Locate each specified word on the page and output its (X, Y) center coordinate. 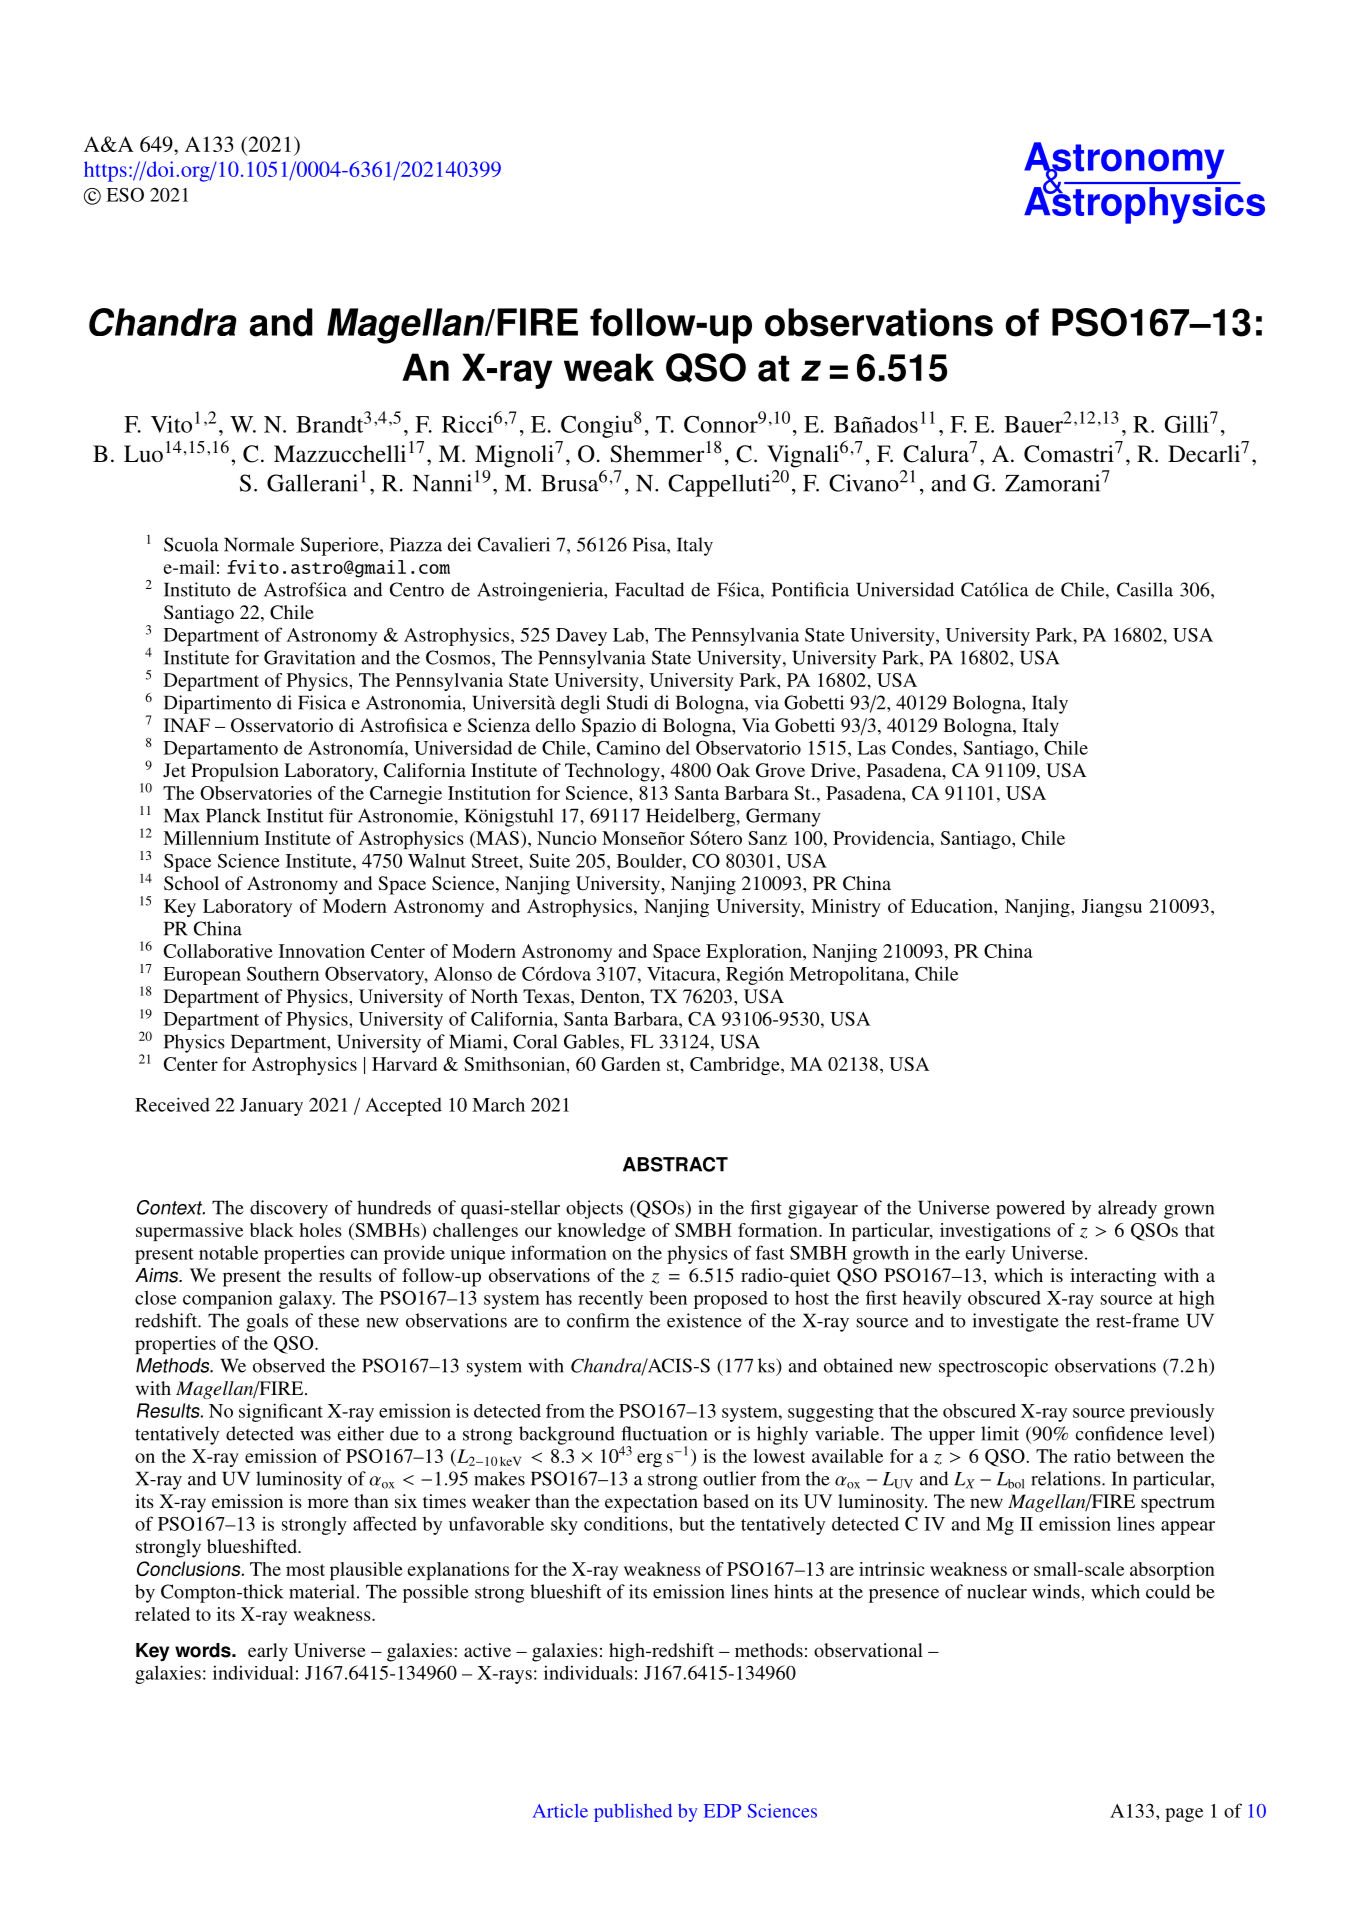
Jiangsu (1112, 908)
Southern (283, 973)
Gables (591, 1041)
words (204, 1650)
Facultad (649, 589)
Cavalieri (514, 544)
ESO (125, 194)
